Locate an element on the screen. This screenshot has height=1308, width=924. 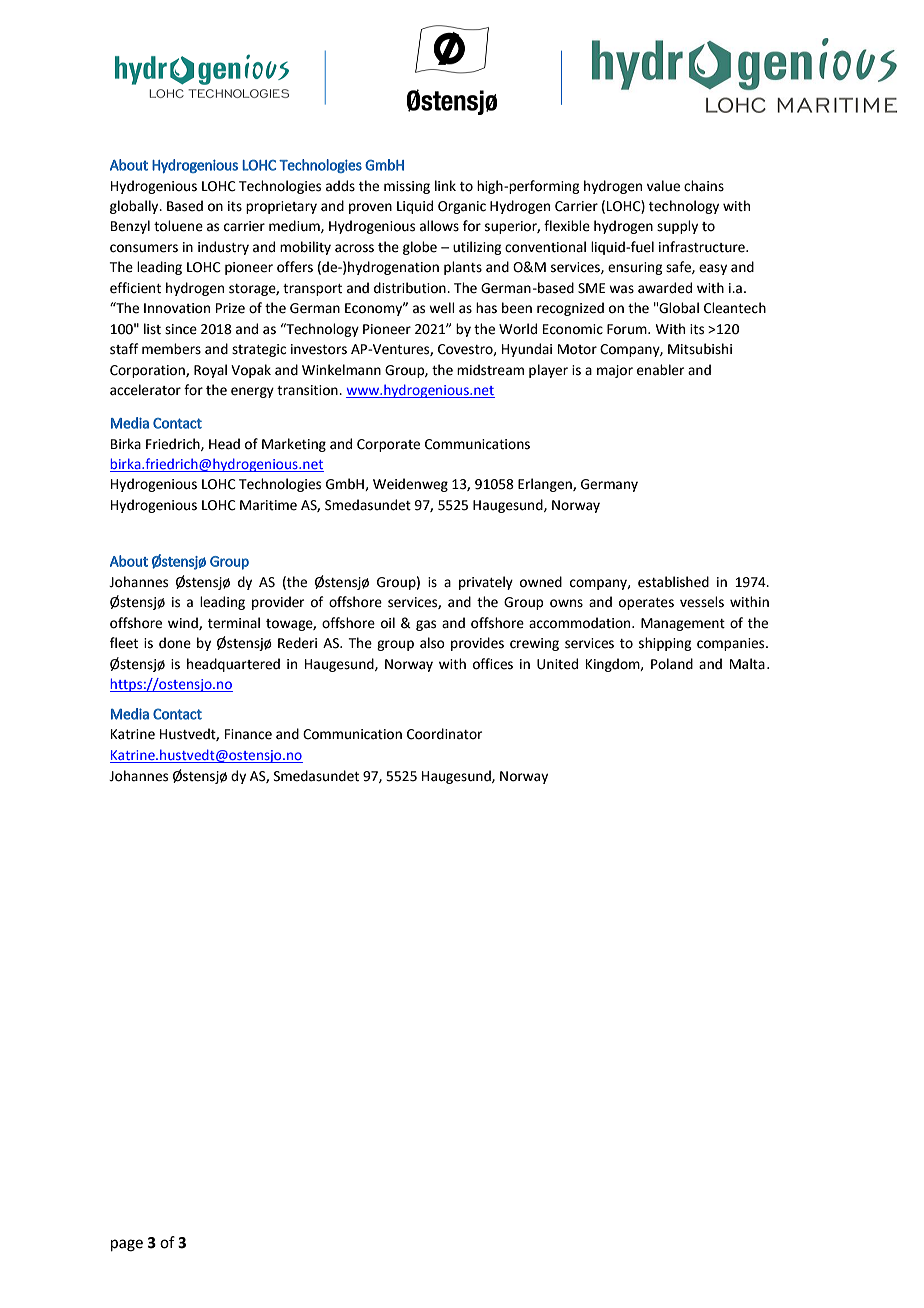
Finance is located at coordinates (248, 734).
